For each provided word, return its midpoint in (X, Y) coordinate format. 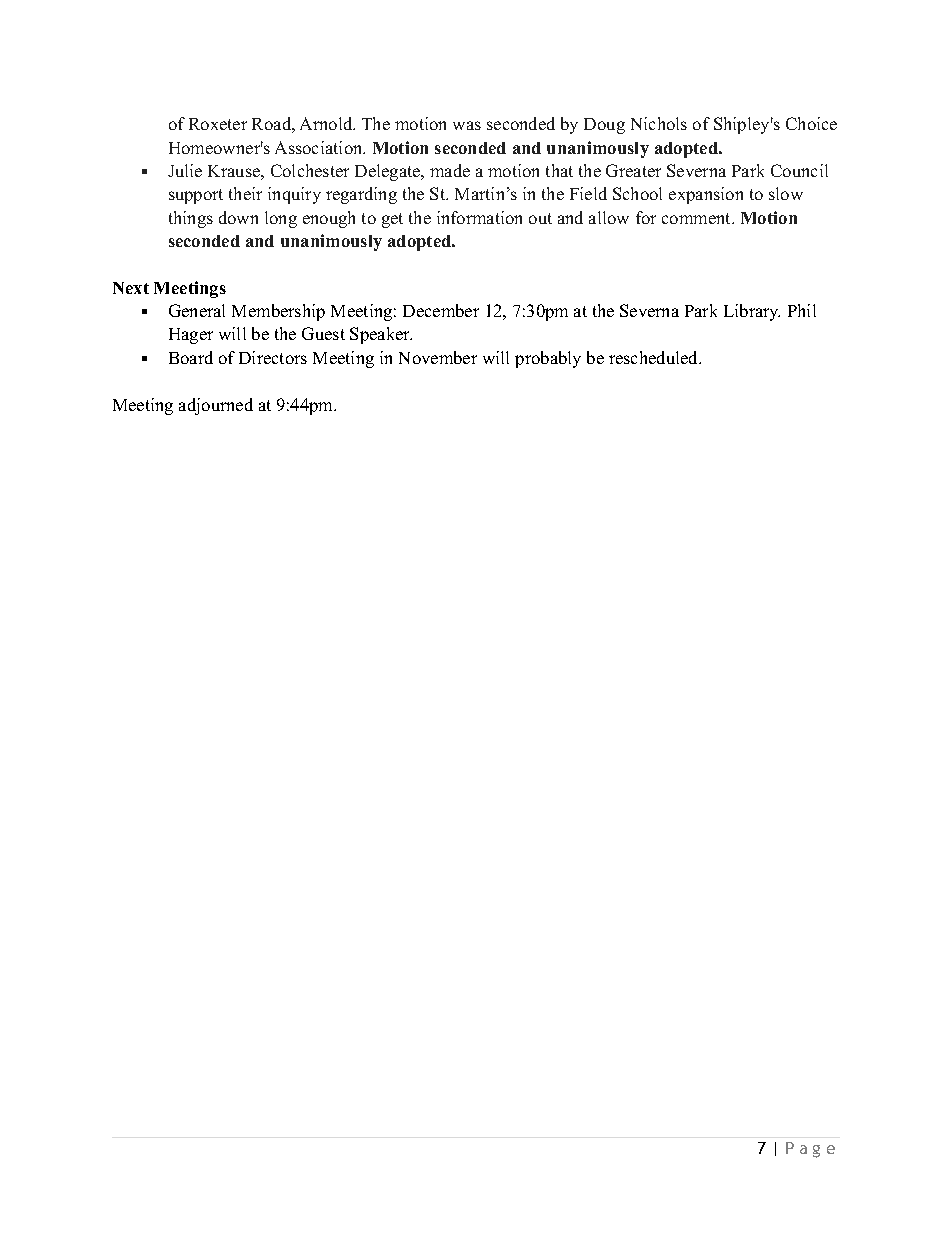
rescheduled (655, 357)
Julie (185, 170)
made (450, 170)
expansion (706, 195)
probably (548, 359)
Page (810, 1150)
